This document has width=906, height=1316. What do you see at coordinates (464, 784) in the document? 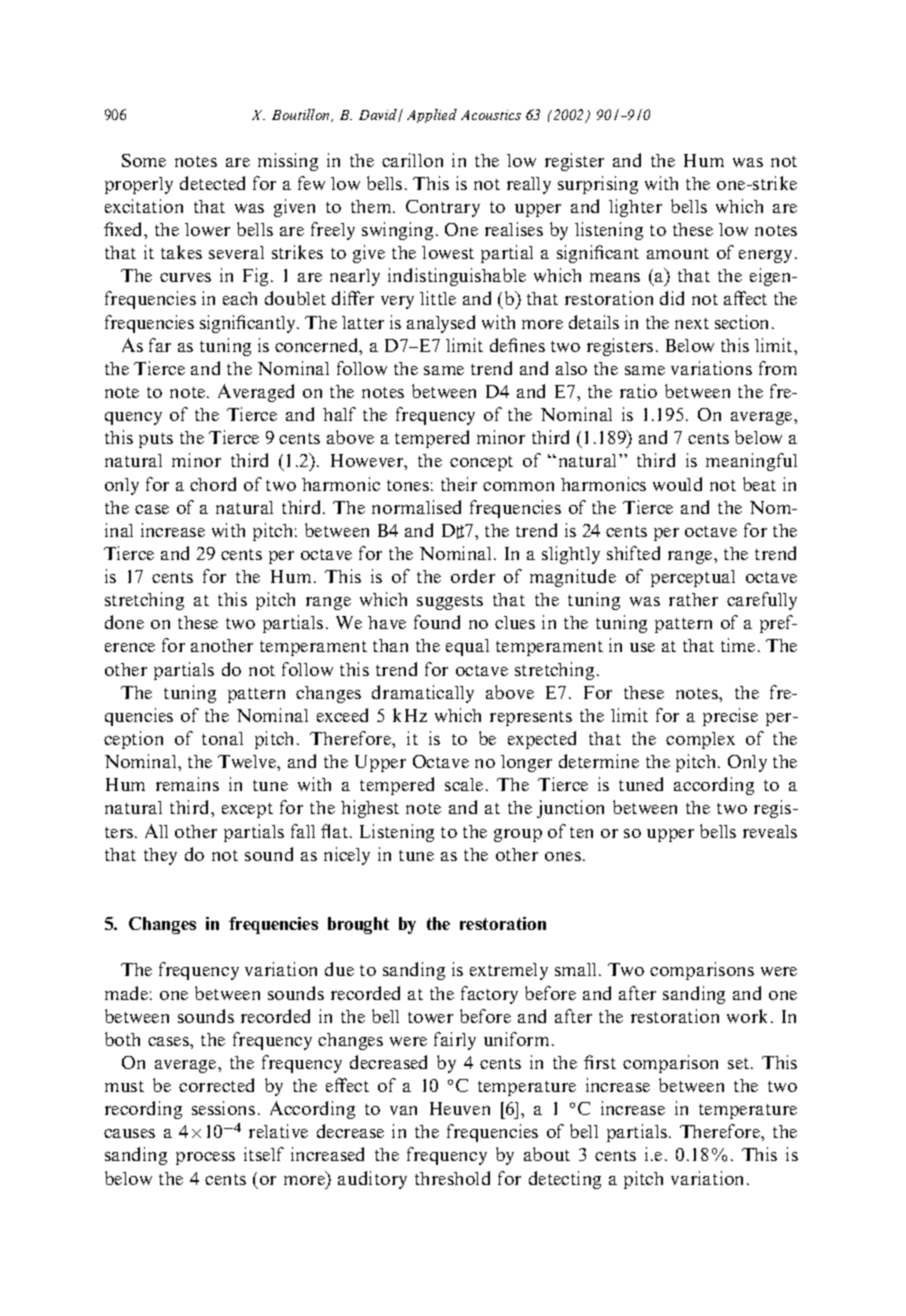
I see `scale` at bounding box center [464, 784].
